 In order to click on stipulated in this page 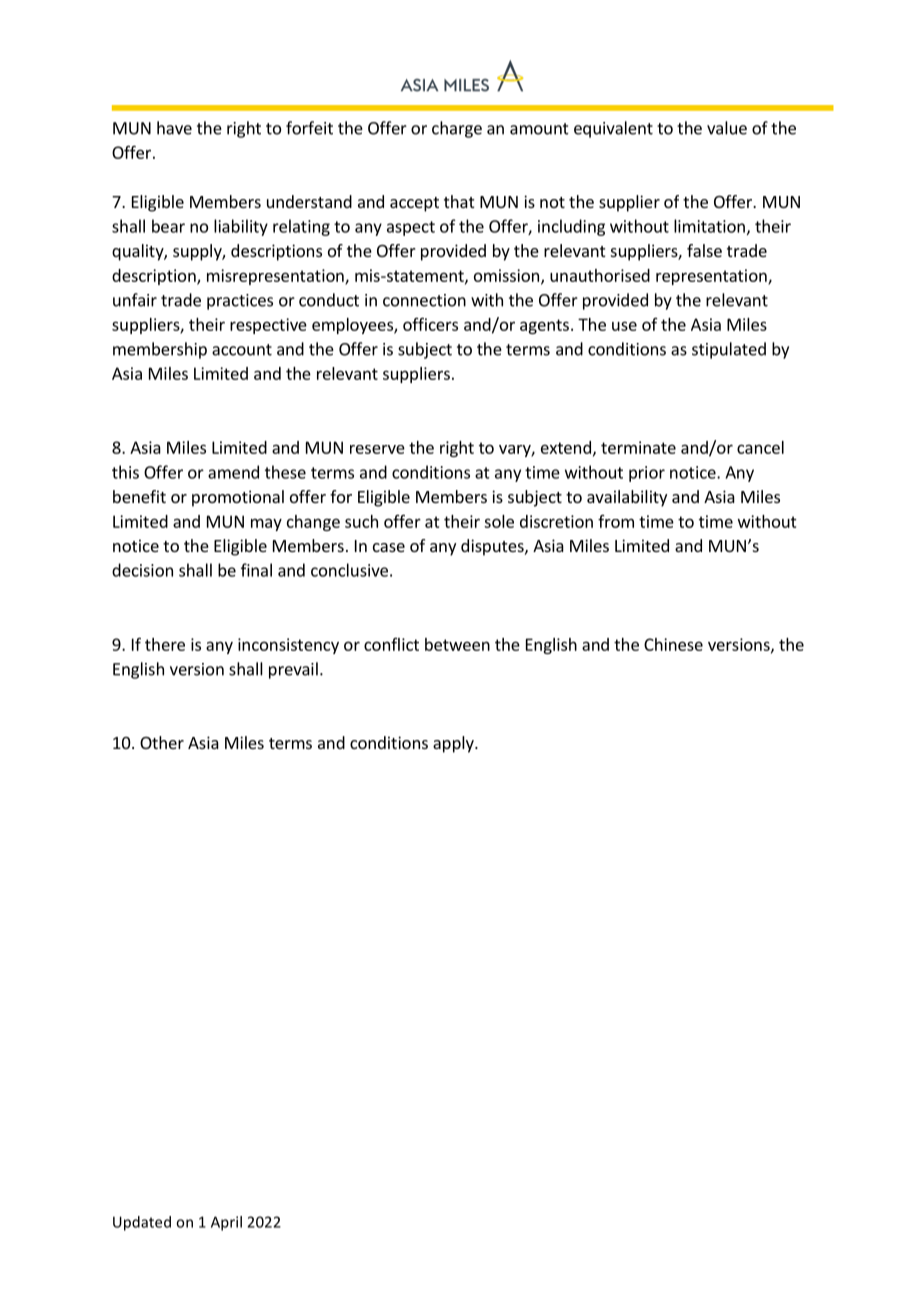, I will do `click(729, 350)`.
